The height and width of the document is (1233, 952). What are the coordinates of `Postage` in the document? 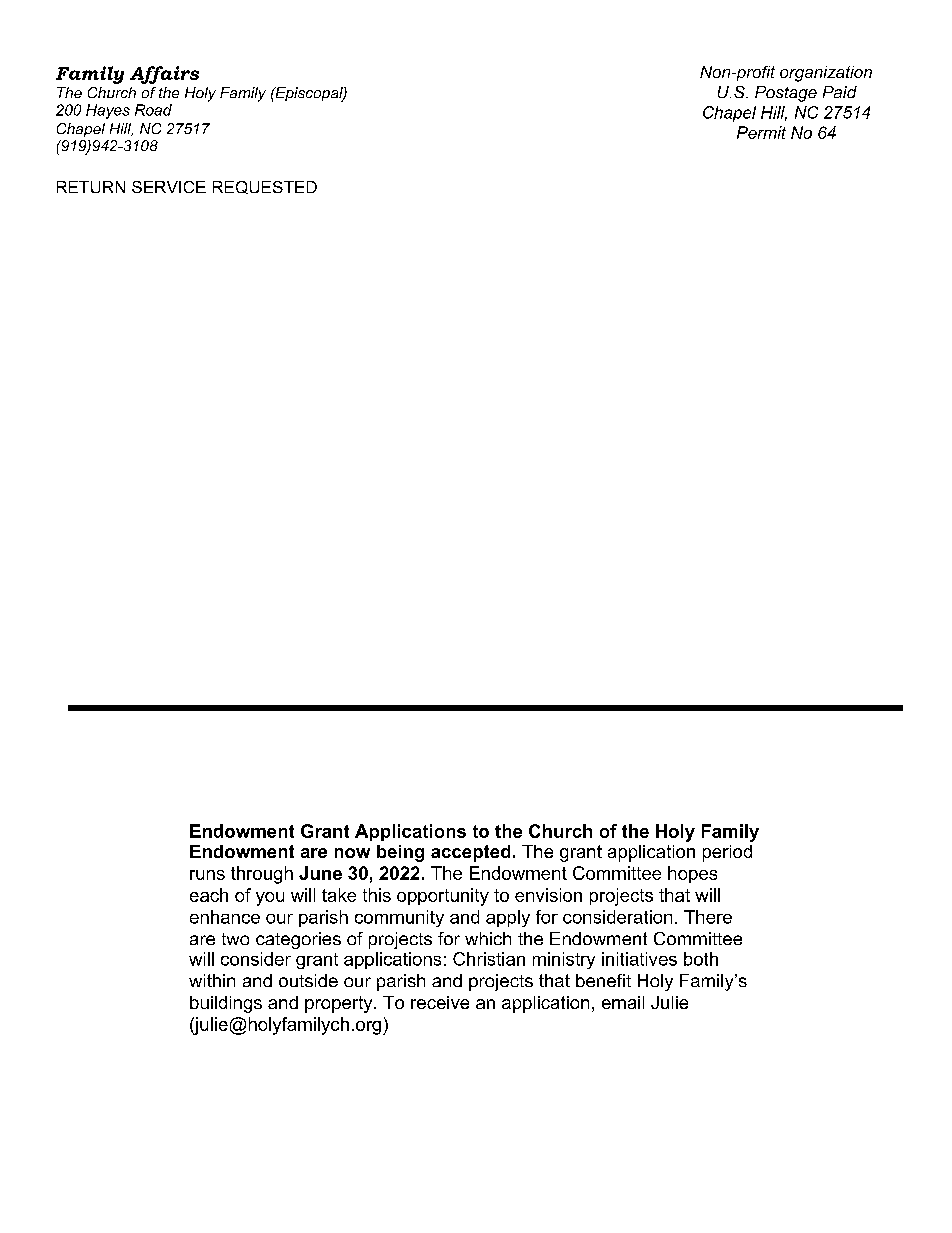 It's located at (786, 94).
